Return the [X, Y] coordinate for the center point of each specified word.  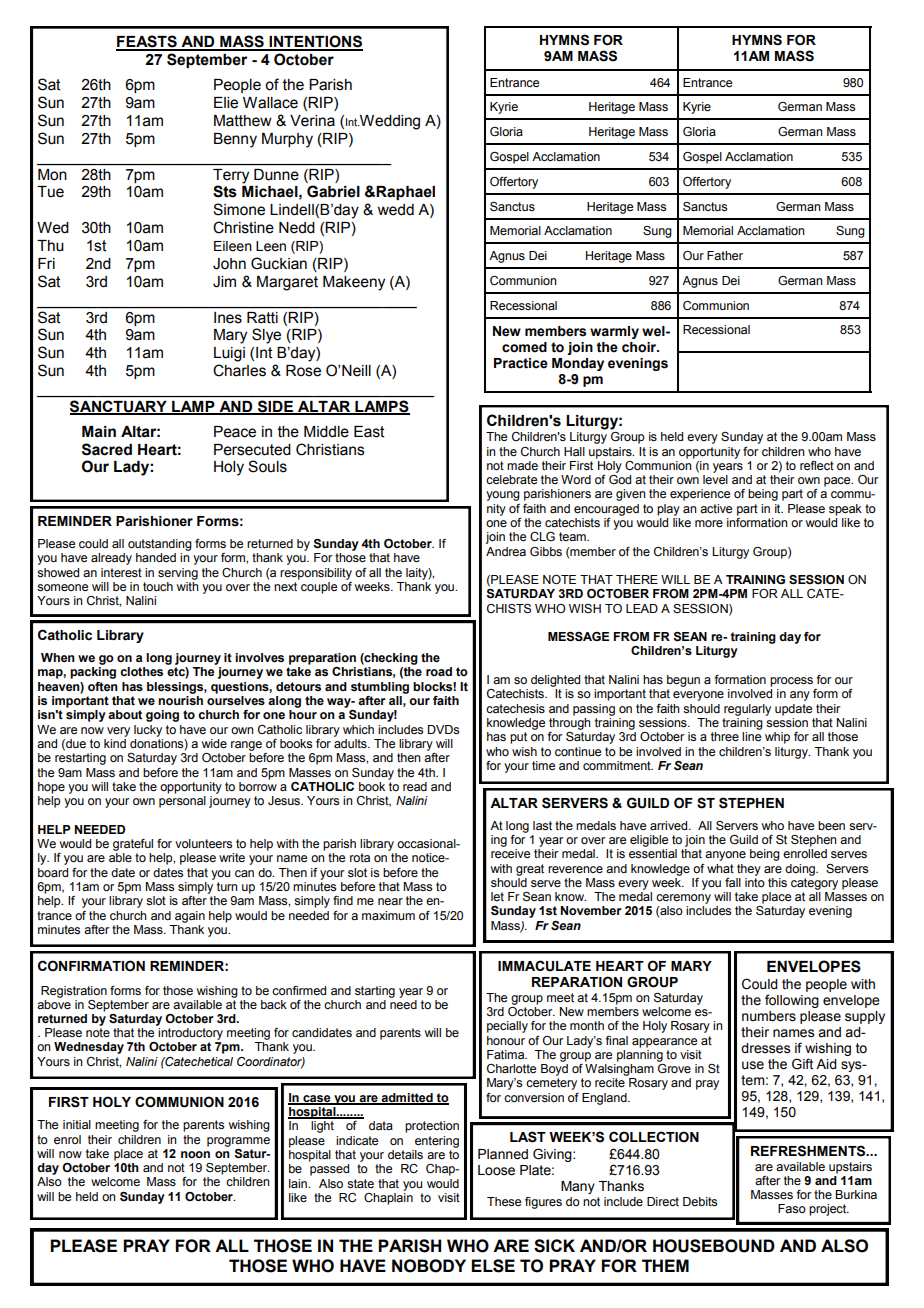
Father [725, 255]
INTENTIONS [315, 42]
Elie [226, 103]
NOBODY [429, 1266]
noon [195, 1154]
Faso [792, 1208]
